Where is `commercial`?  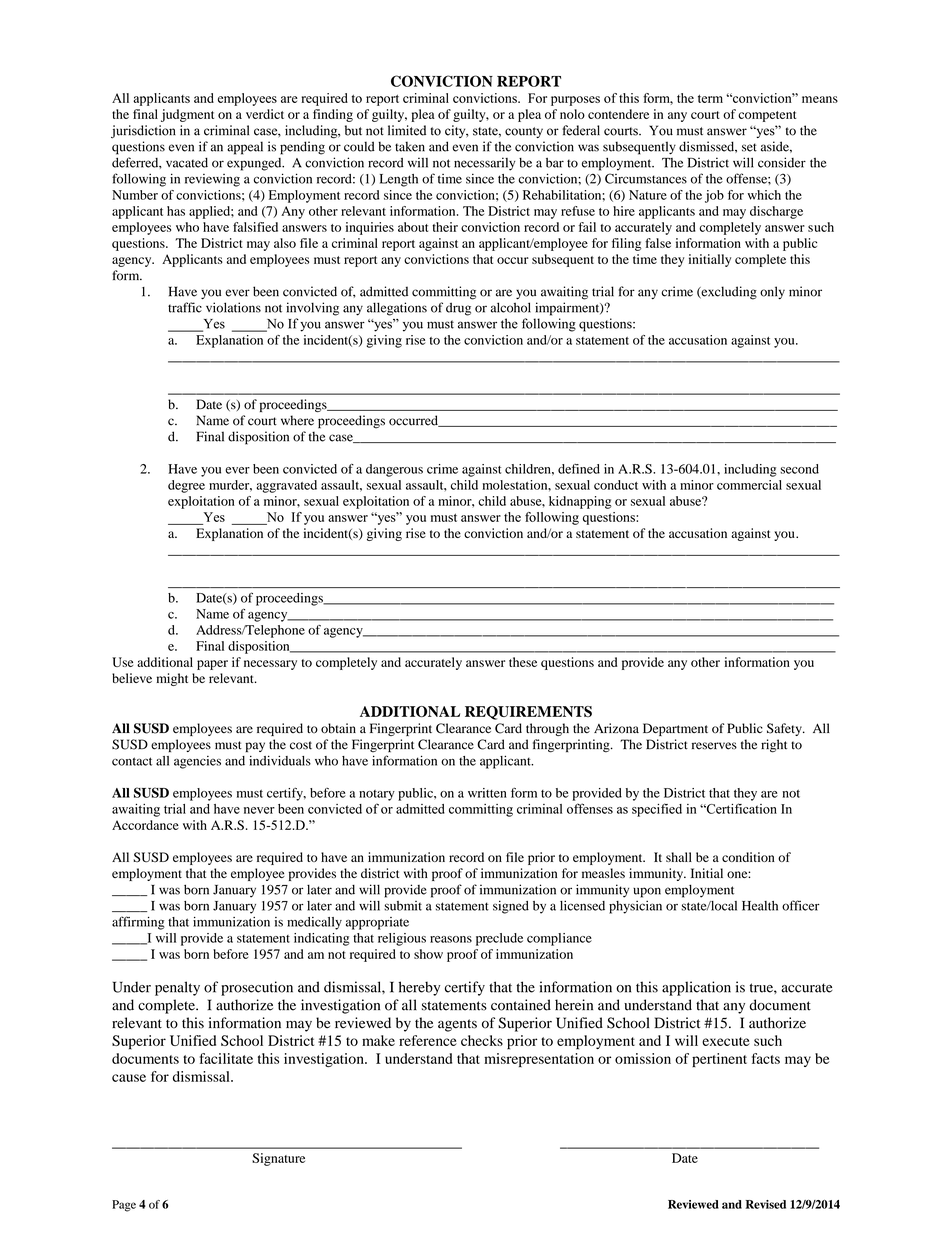
commercial is located at coordinates (749, 485).
